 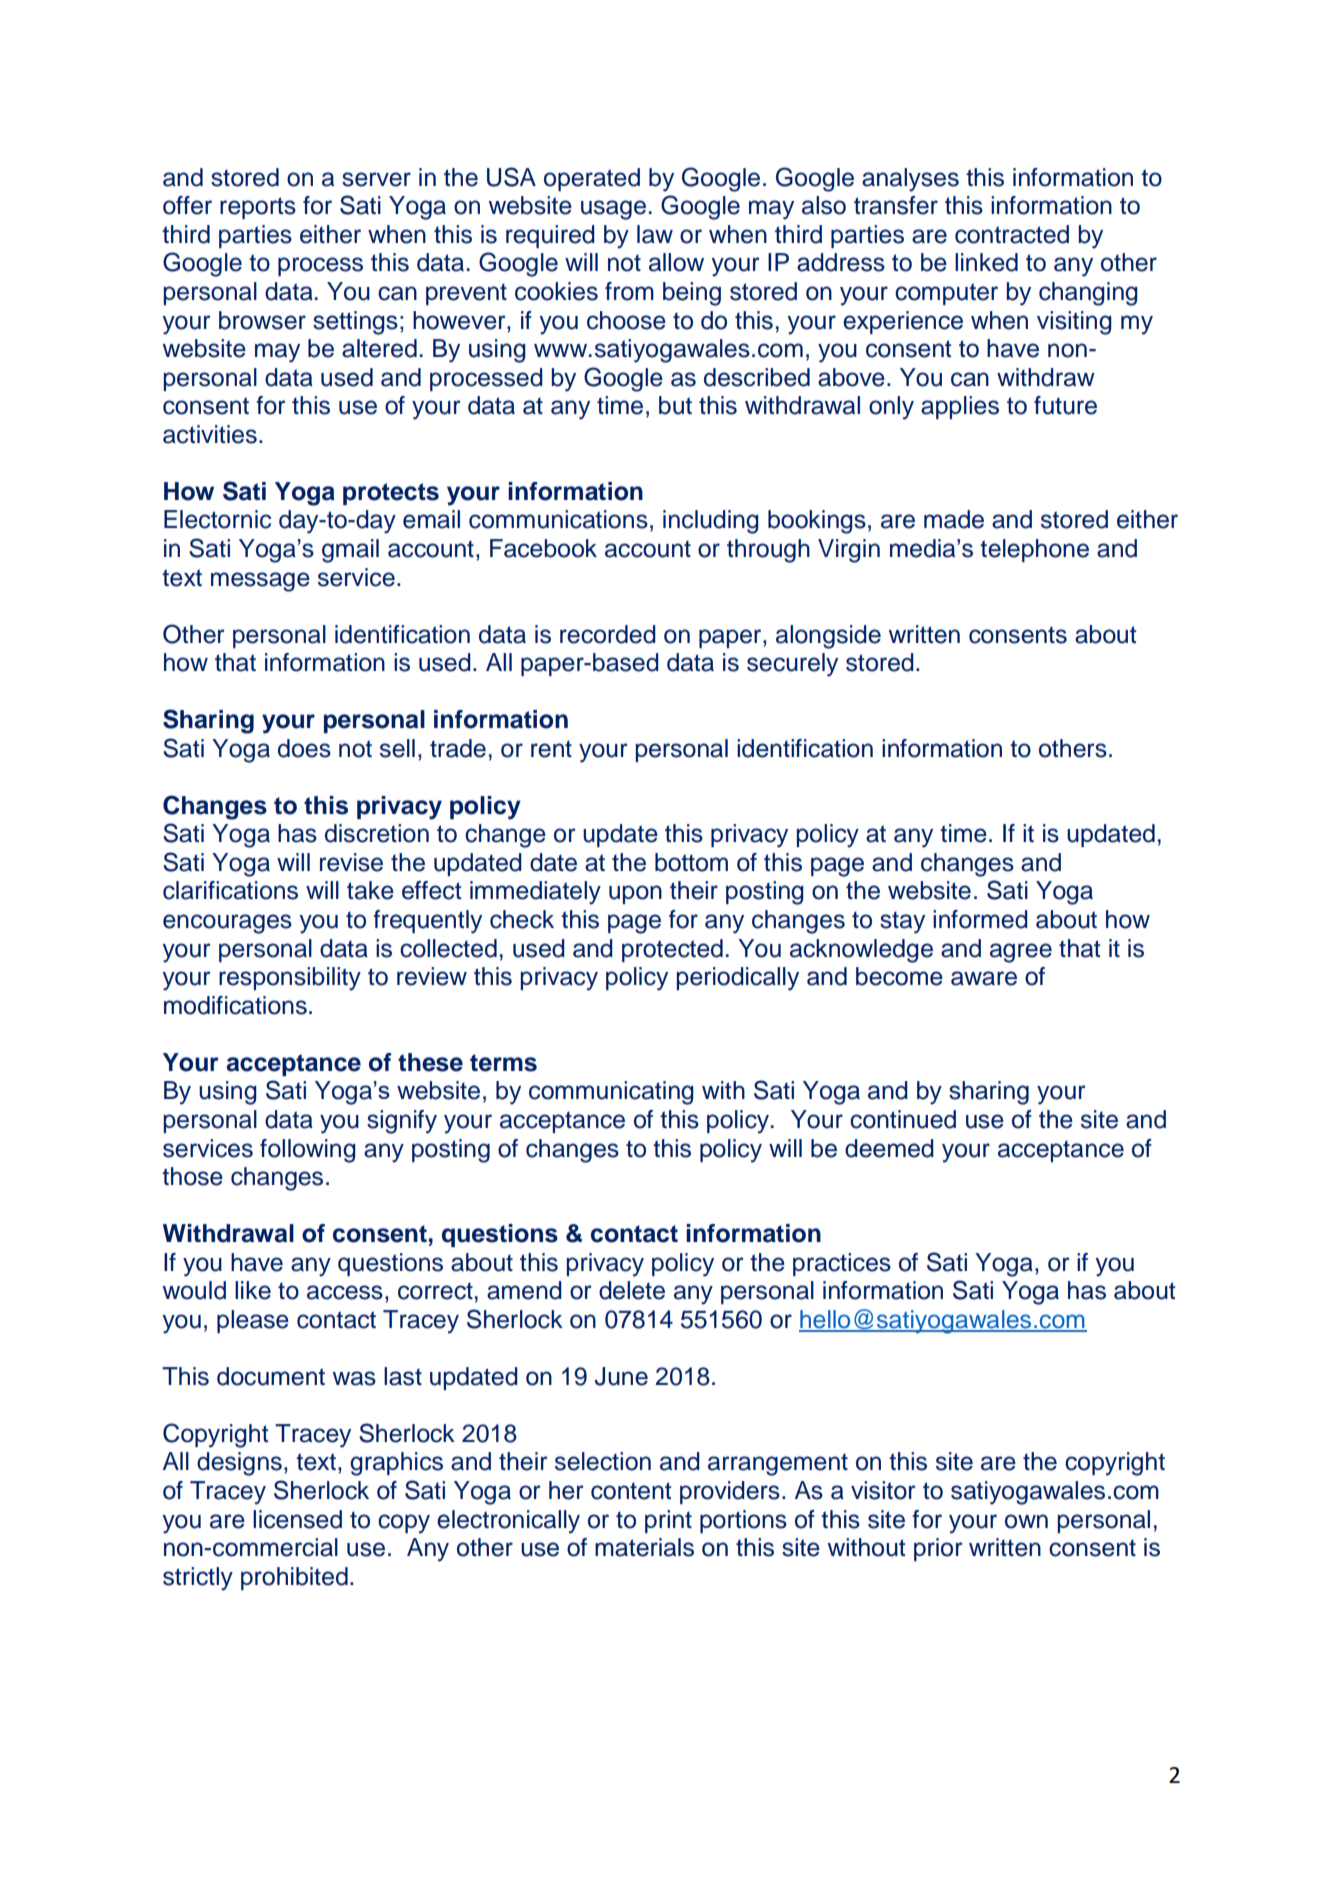 I want to click on communicating, so click(x=611, y=1093).
